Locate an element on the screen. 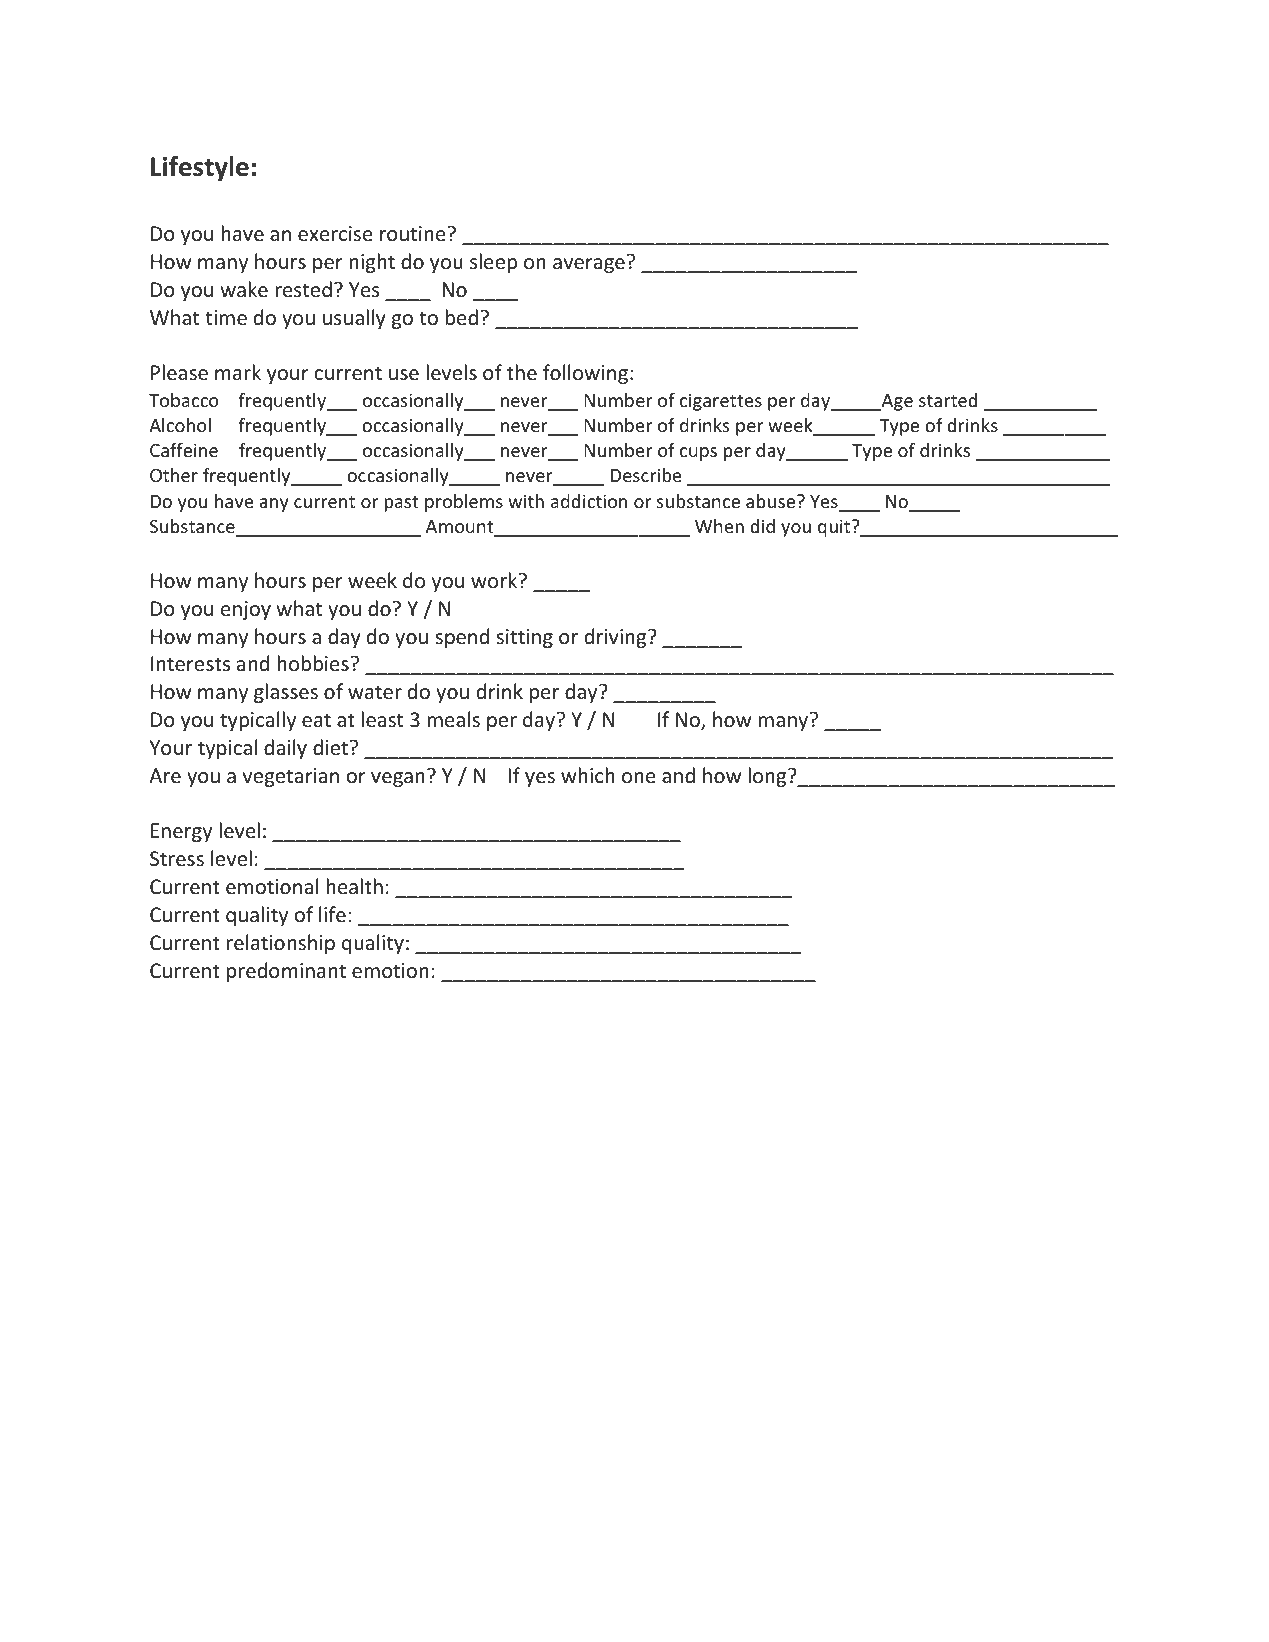 This screenshot has width=1269, height=1642. relationship is located at coordinates (281, 944).
